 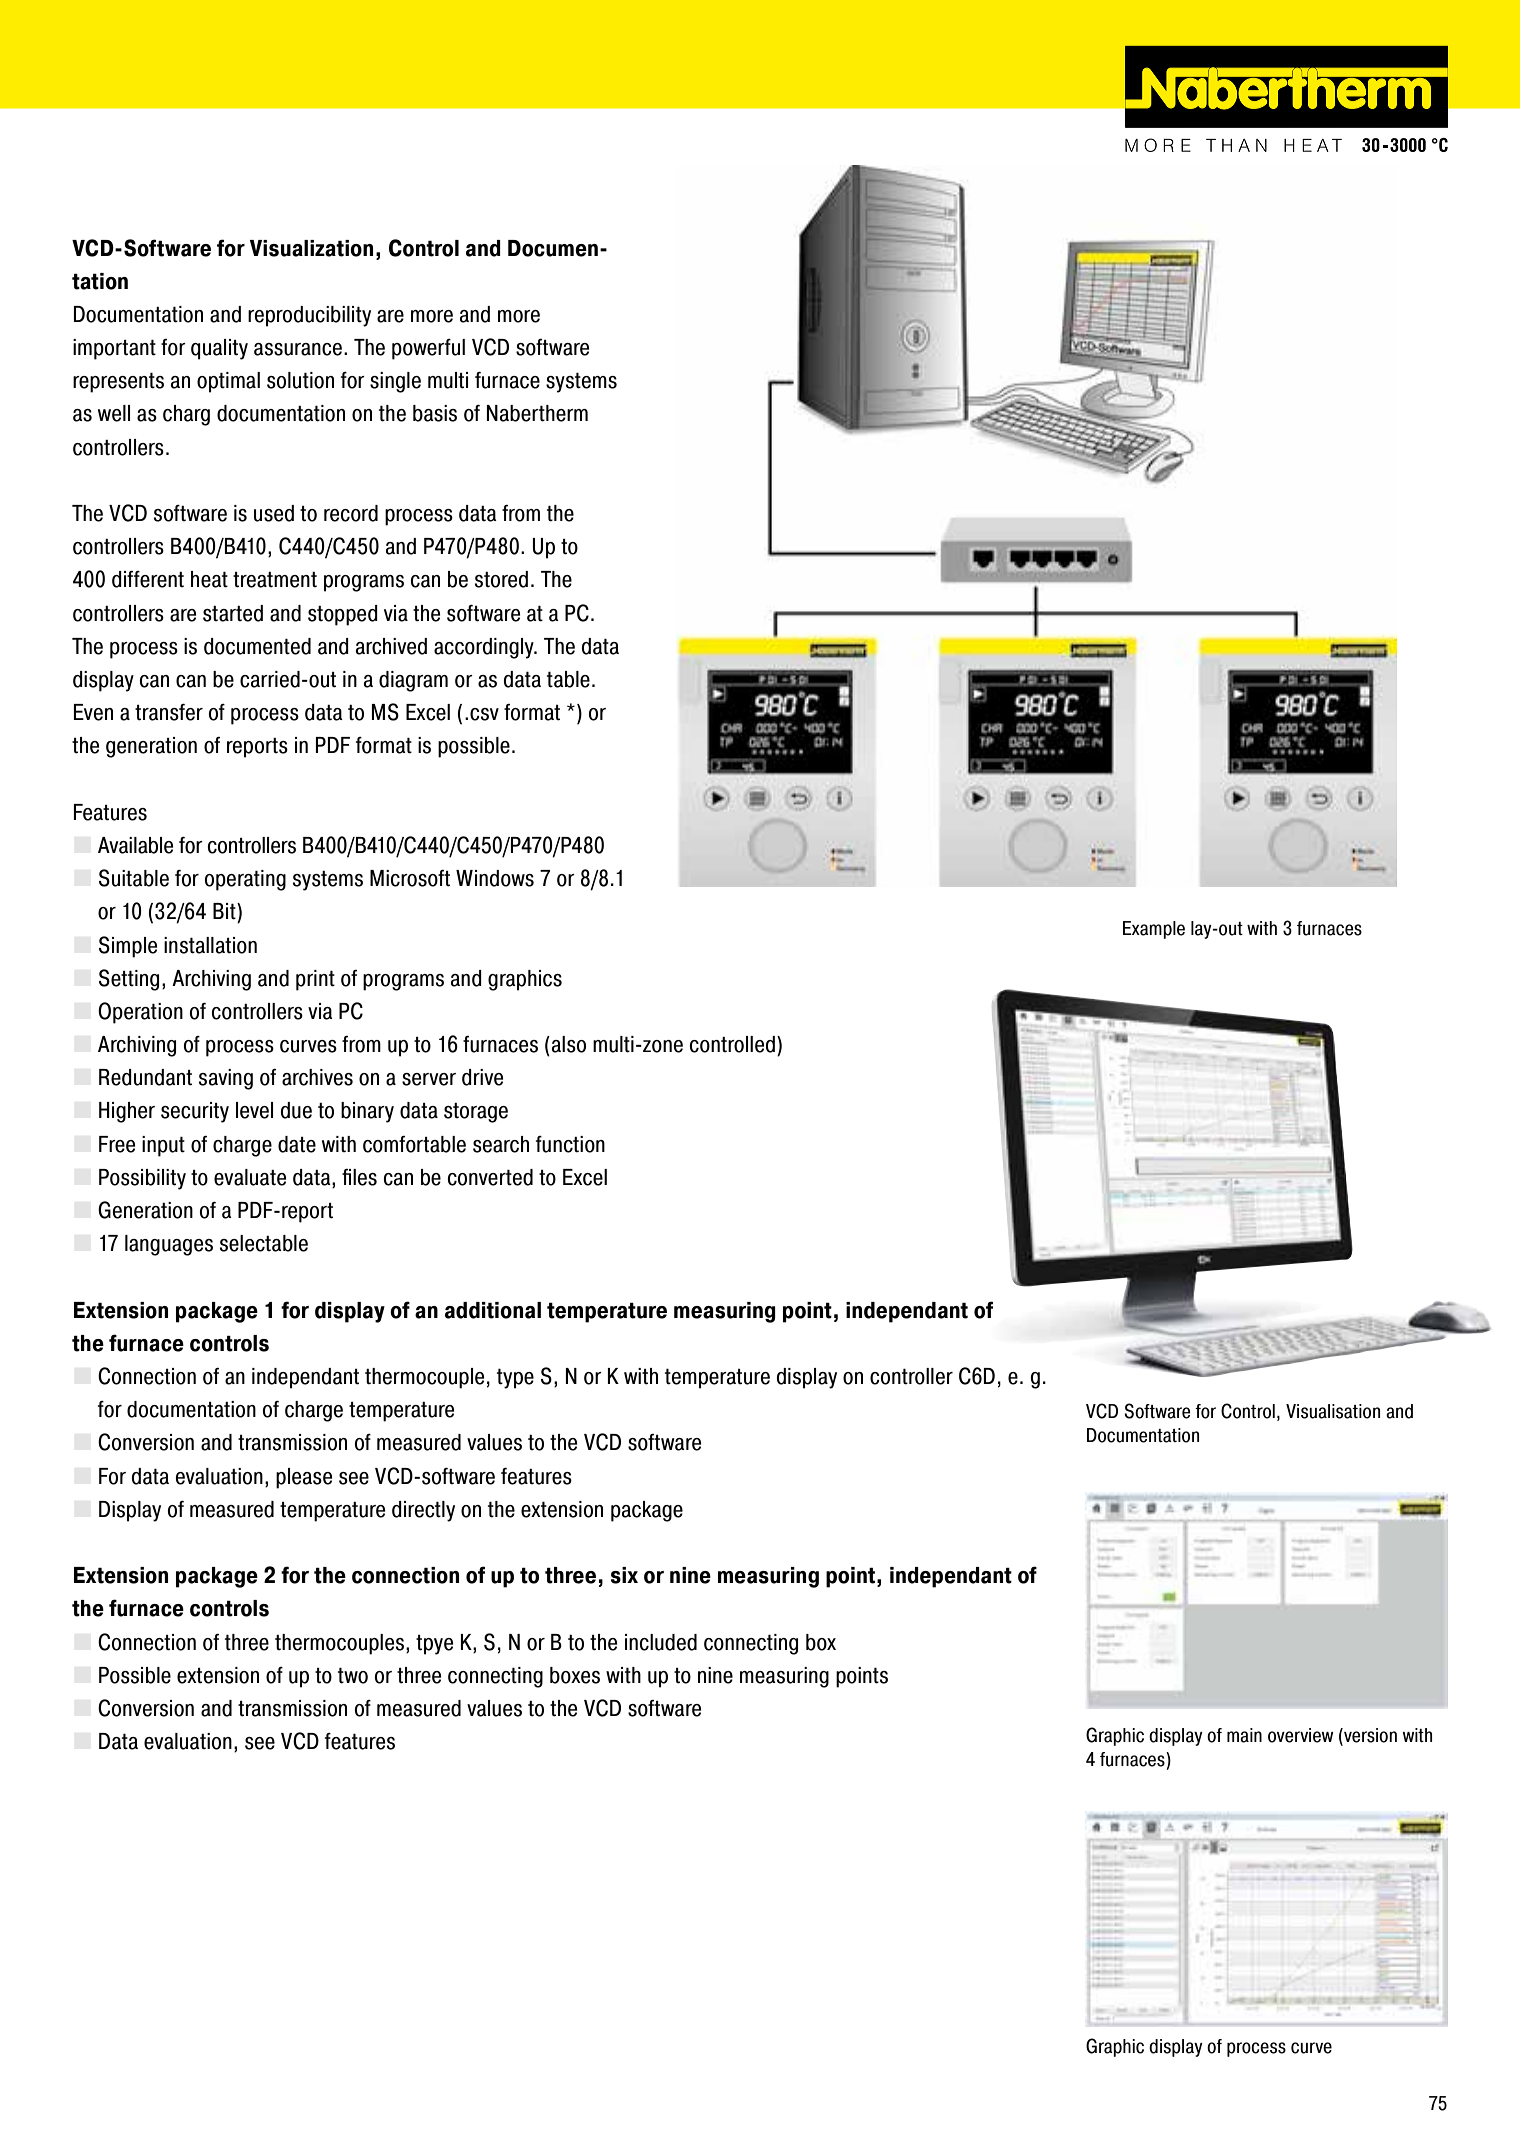 I want to click on Visualisation, so click(x=1333, y=1411).
